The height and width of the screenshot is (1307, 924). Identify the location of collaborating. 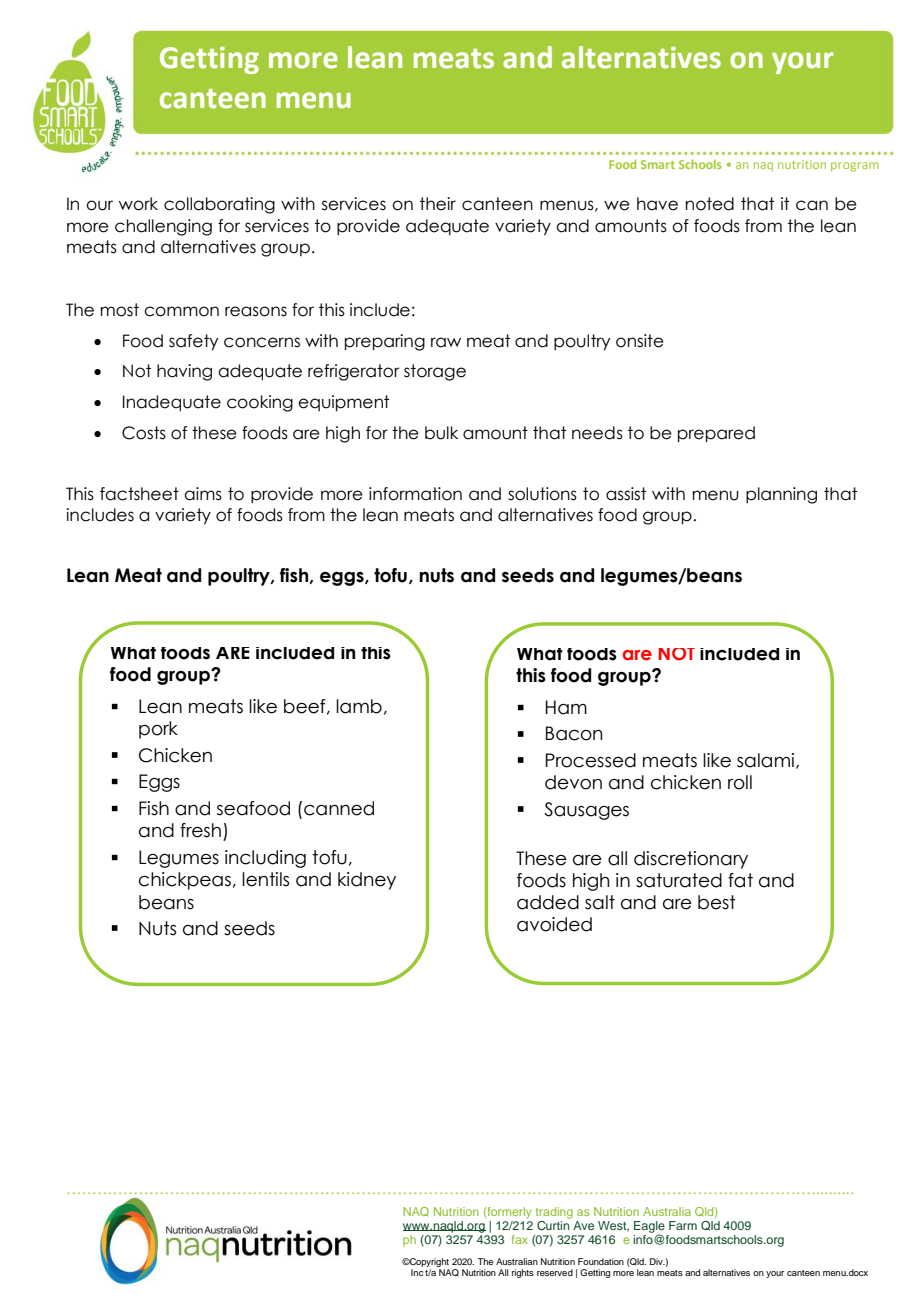
(219, 205).
